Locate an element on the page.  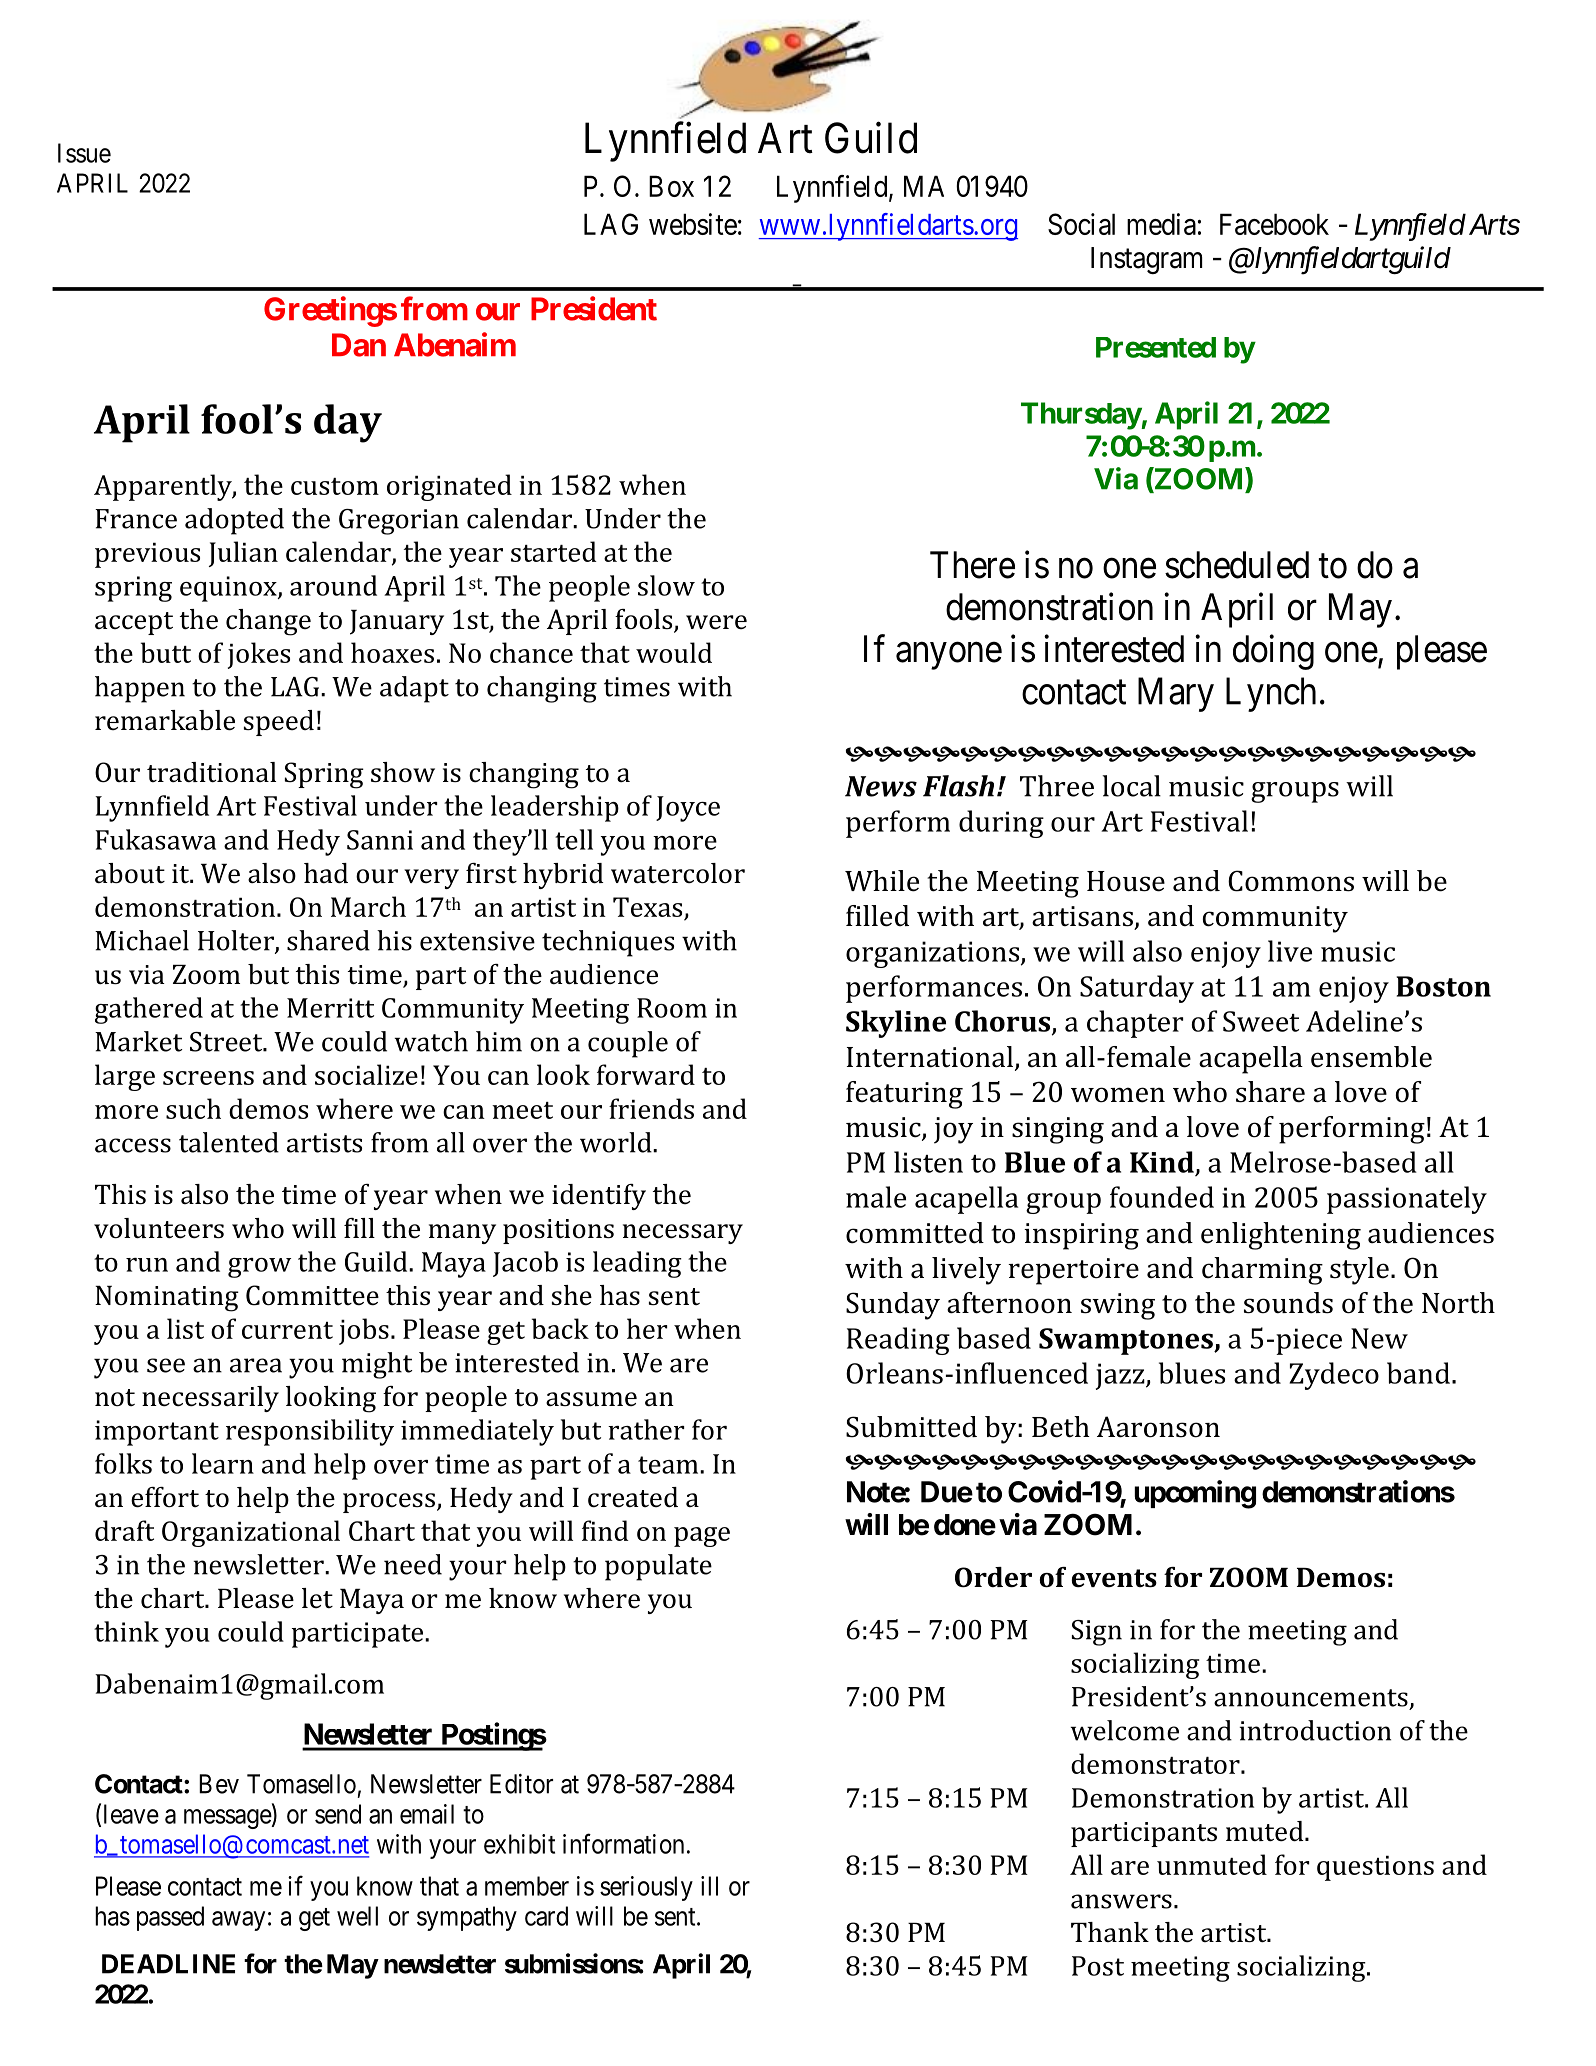
away is located at coordinates (238, 1921).
